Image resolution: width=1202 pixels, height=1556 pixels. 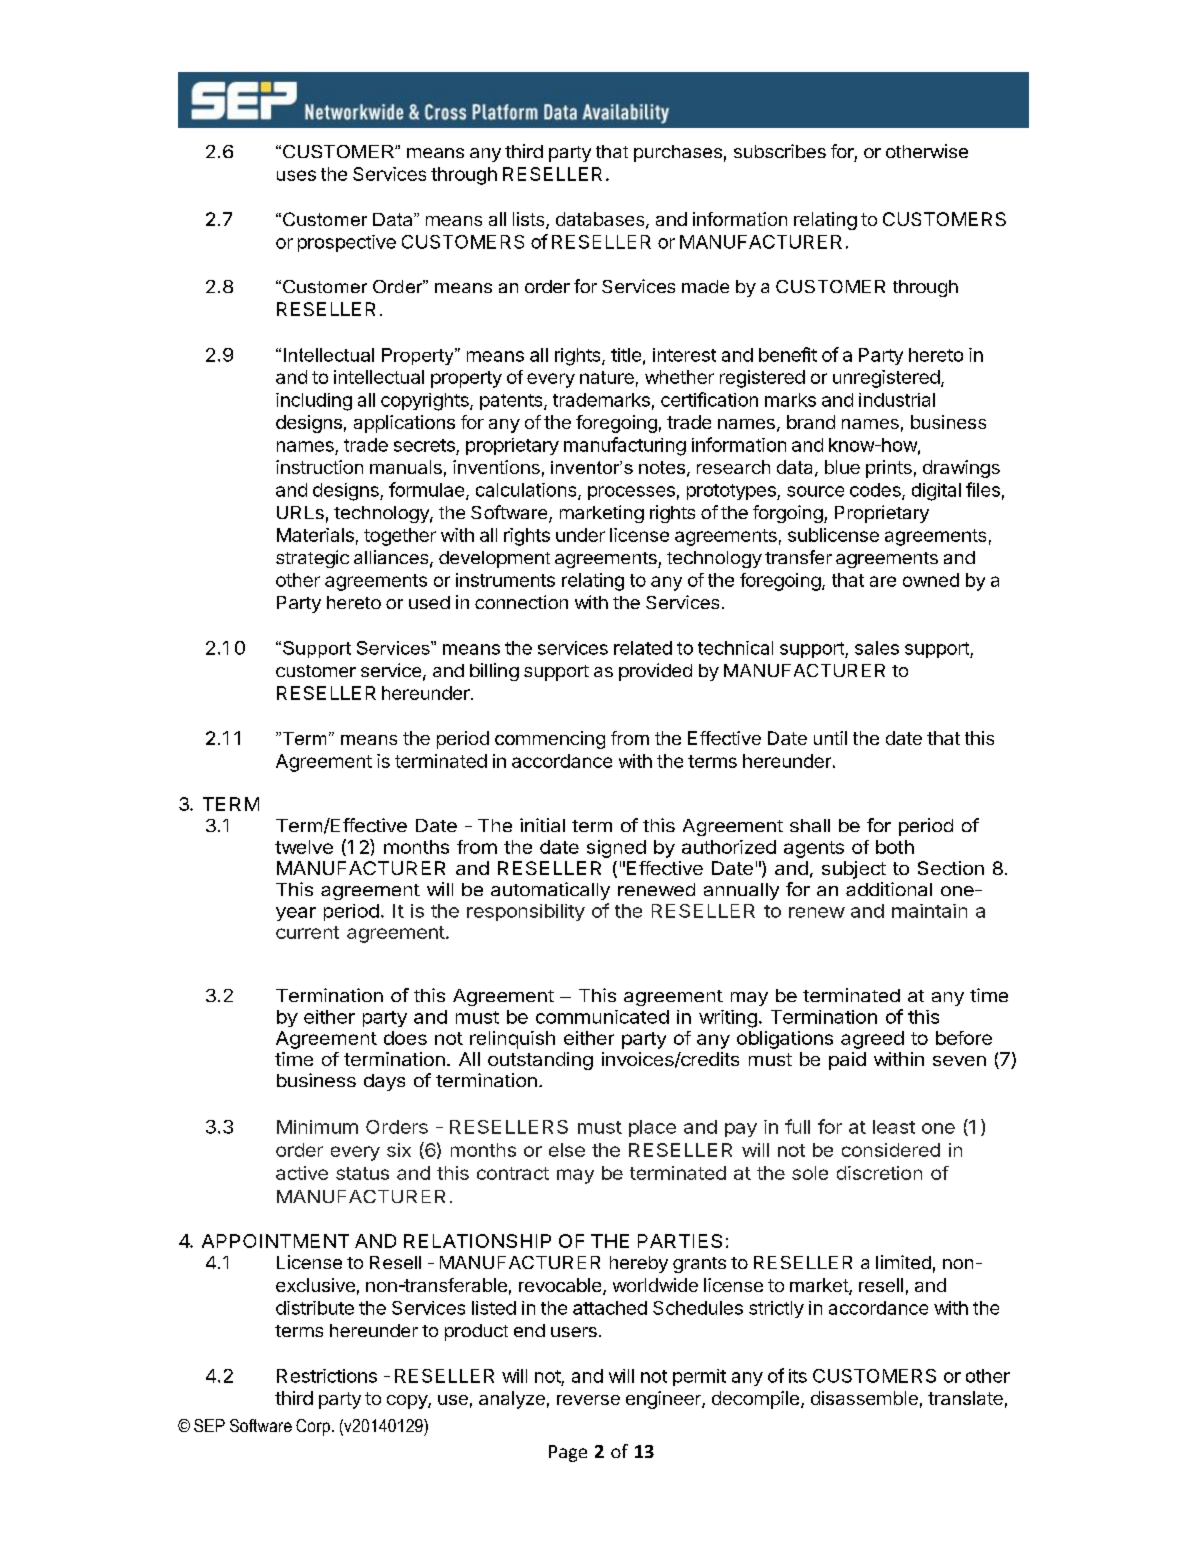 I want to click on lists, so click(x=530, y=220).
